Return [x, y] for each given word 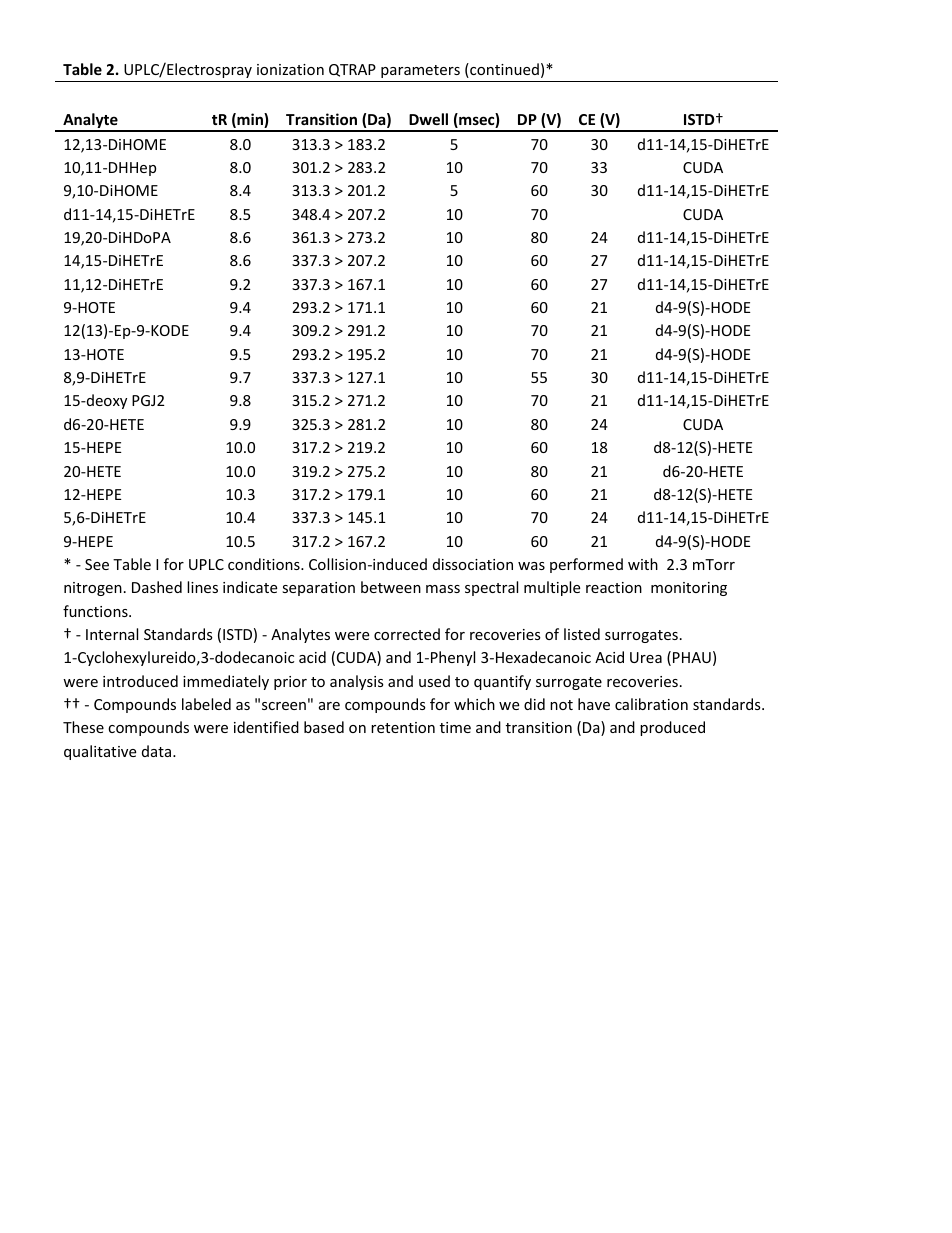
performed [586, 565]
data [158, 751]
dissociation [473, 564]
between [391, 587]
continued [503, 70]
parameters [420, 71]
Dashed [157, 587]
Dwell [428, 119]
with [643, 564]
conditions [265, 564]
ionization [290, 69]
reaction [614, 587]
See [97, 564]
